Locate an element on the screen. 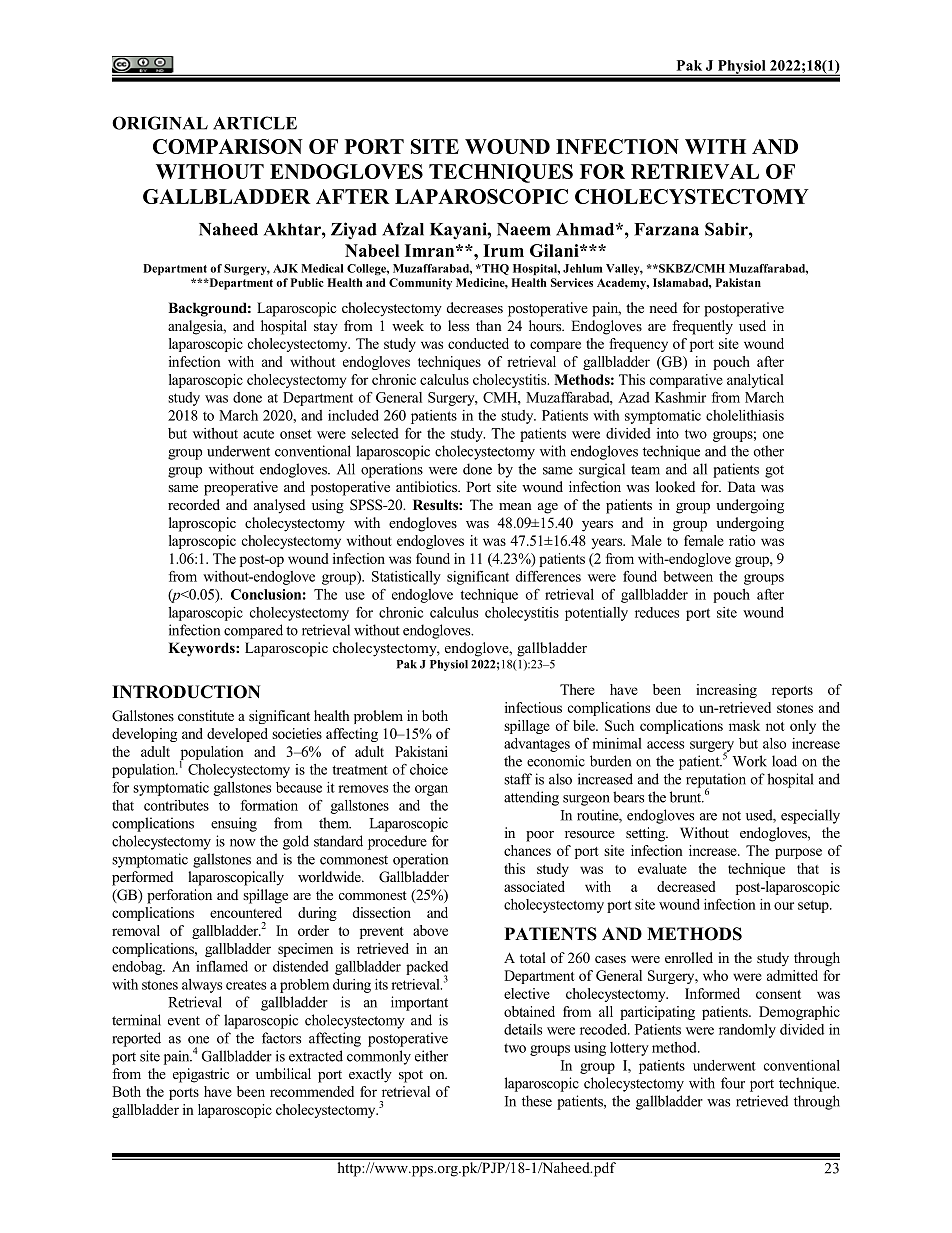 This screenshot has width=952, height=1233. COMPARISON is located at coordinates (228, 146).
